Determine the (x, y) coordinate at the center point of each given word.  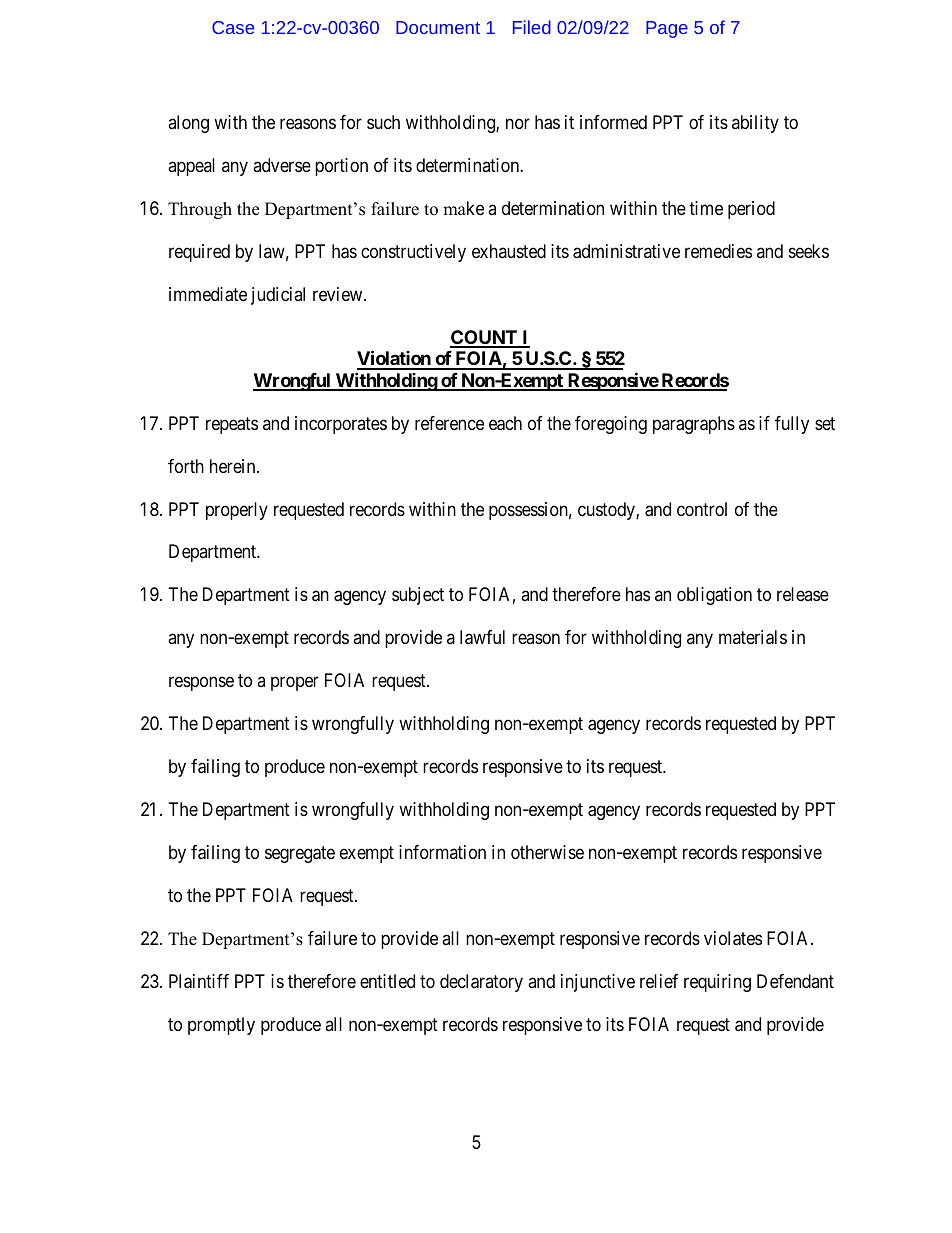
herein (234, 466)
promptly (221, 1026)
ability (755, 124)
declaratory (481, 983)
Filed (532, 27)
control (702, 509)
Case (233, 27)
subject (418, 596)
